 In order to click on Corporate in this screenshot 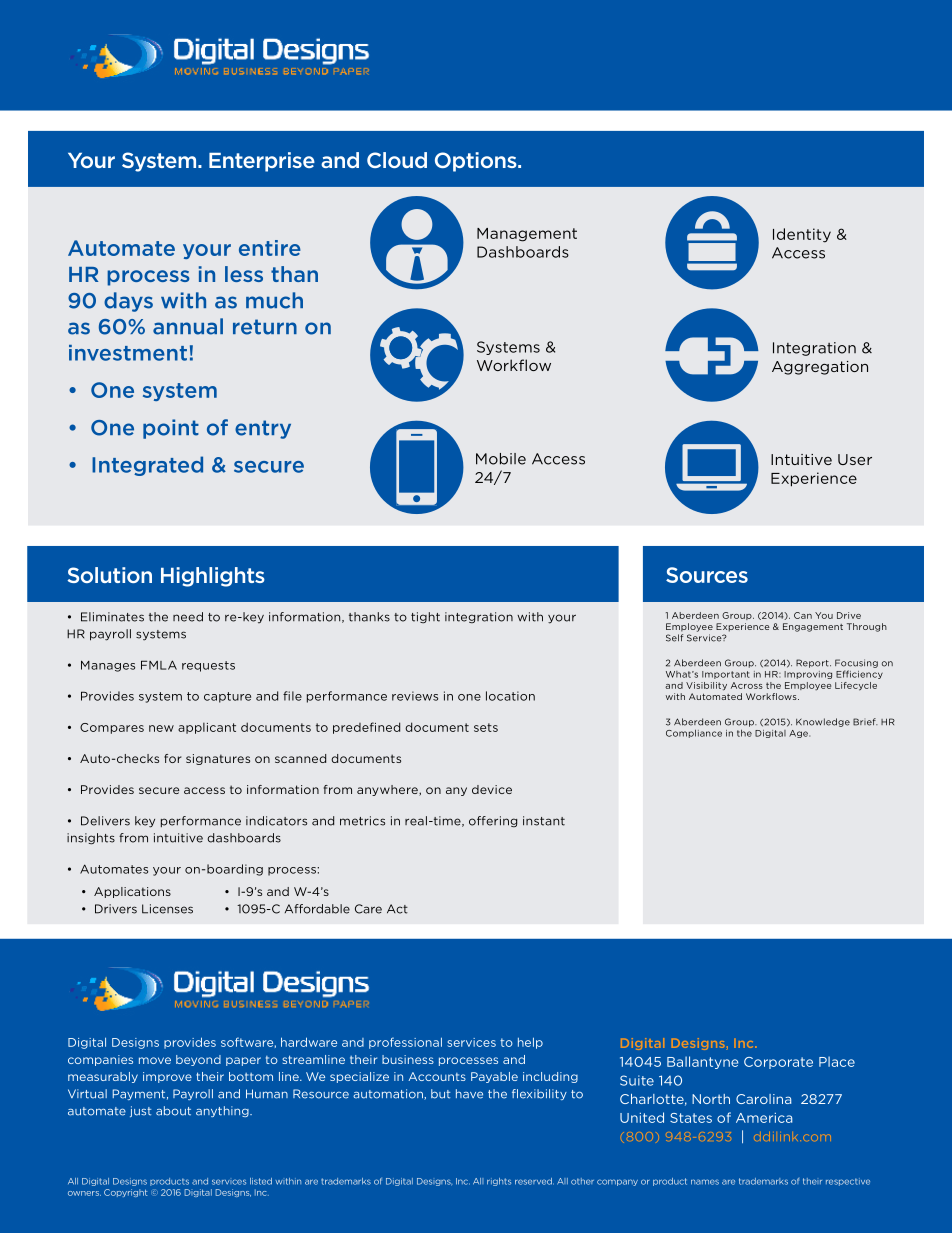, I will do `click(778, 1063)`.
